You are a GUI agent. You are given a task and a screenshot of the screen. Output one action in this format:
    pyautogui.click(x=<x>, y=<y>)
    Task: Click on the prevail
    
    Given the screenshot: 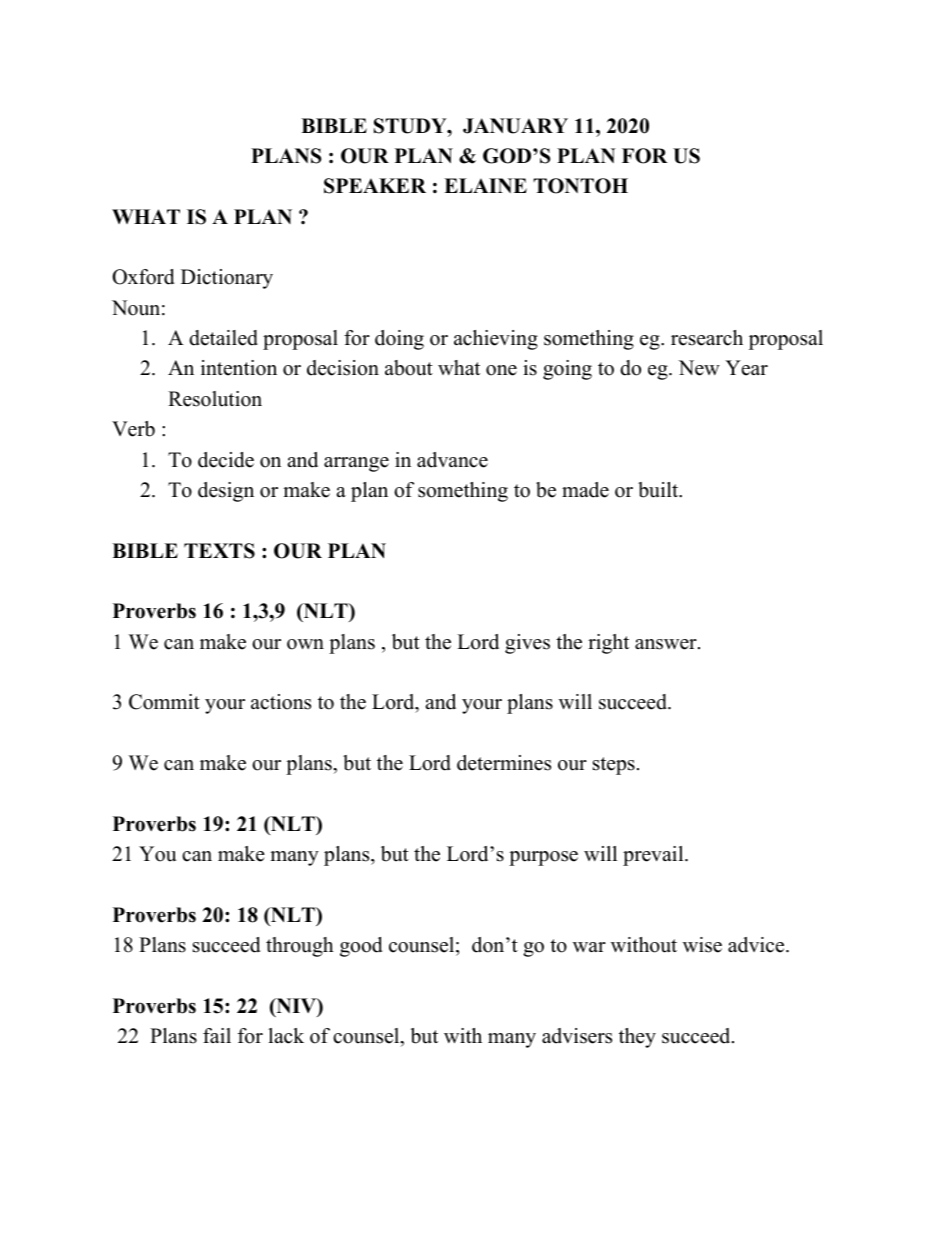 What is the action you would take?
    pyautogui.click(x=654, y=856)
